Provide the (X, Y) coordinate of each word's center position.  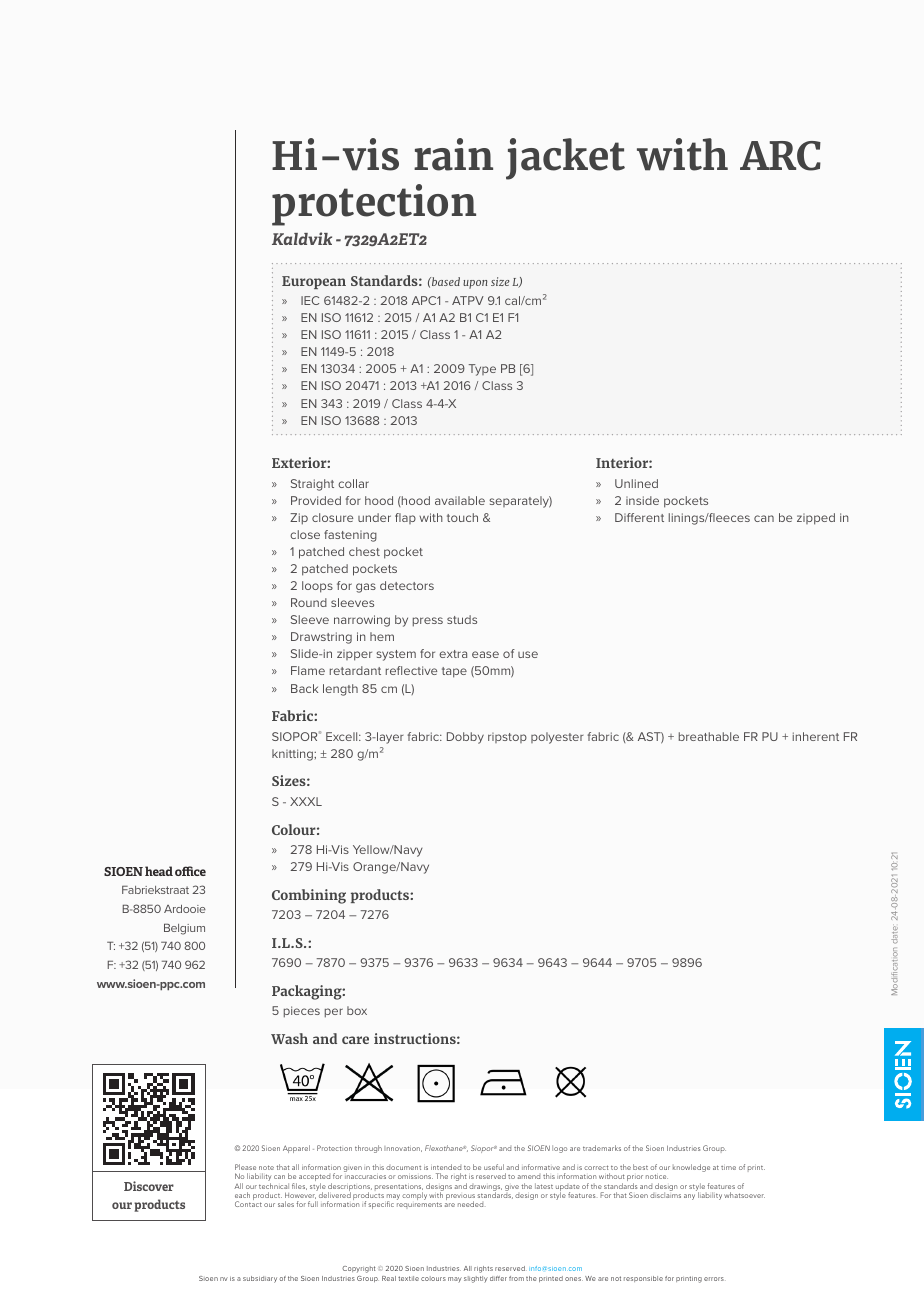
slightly (476, 1279)
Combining (309, 896)
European (314, 282)
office (190, 871)
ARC (780, 156)
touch (462, 517)
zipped (816, 519)
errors (714, 1279)
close (305, 534)
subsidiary (260, 1279)
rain (453, 154)
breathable (709, 736)
